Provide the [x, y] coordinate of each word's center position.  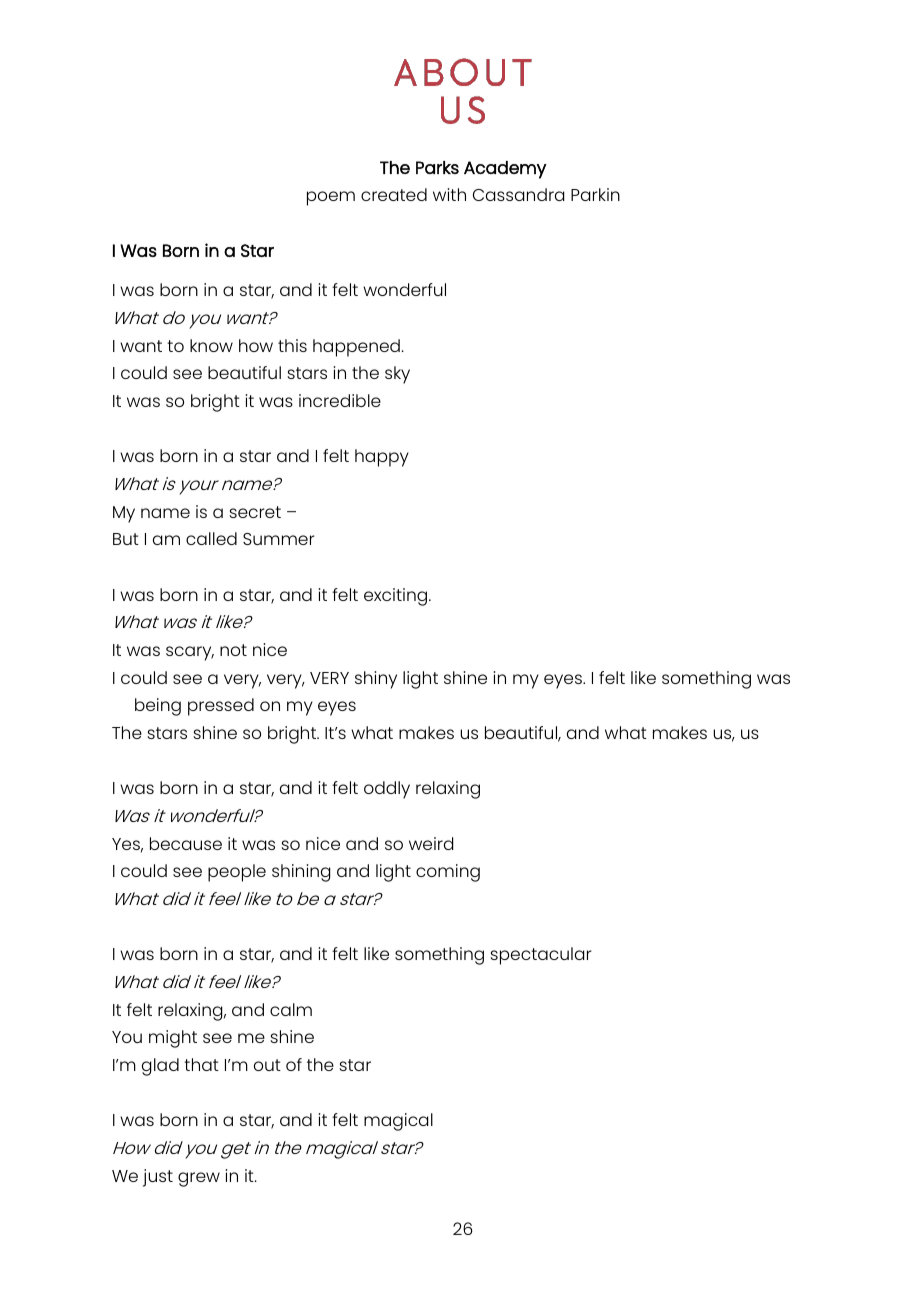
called [211, 538]
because [186, 843]
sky [397, 375]
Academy [505, 170]
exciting [397, 597]
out [267, 1065]
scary [190, 653]
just [158, 1178]
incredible [340, 400]
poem [331, 198]
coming [448, 873]
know [211, 345]
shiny [376, 680]
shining [301, 873]
